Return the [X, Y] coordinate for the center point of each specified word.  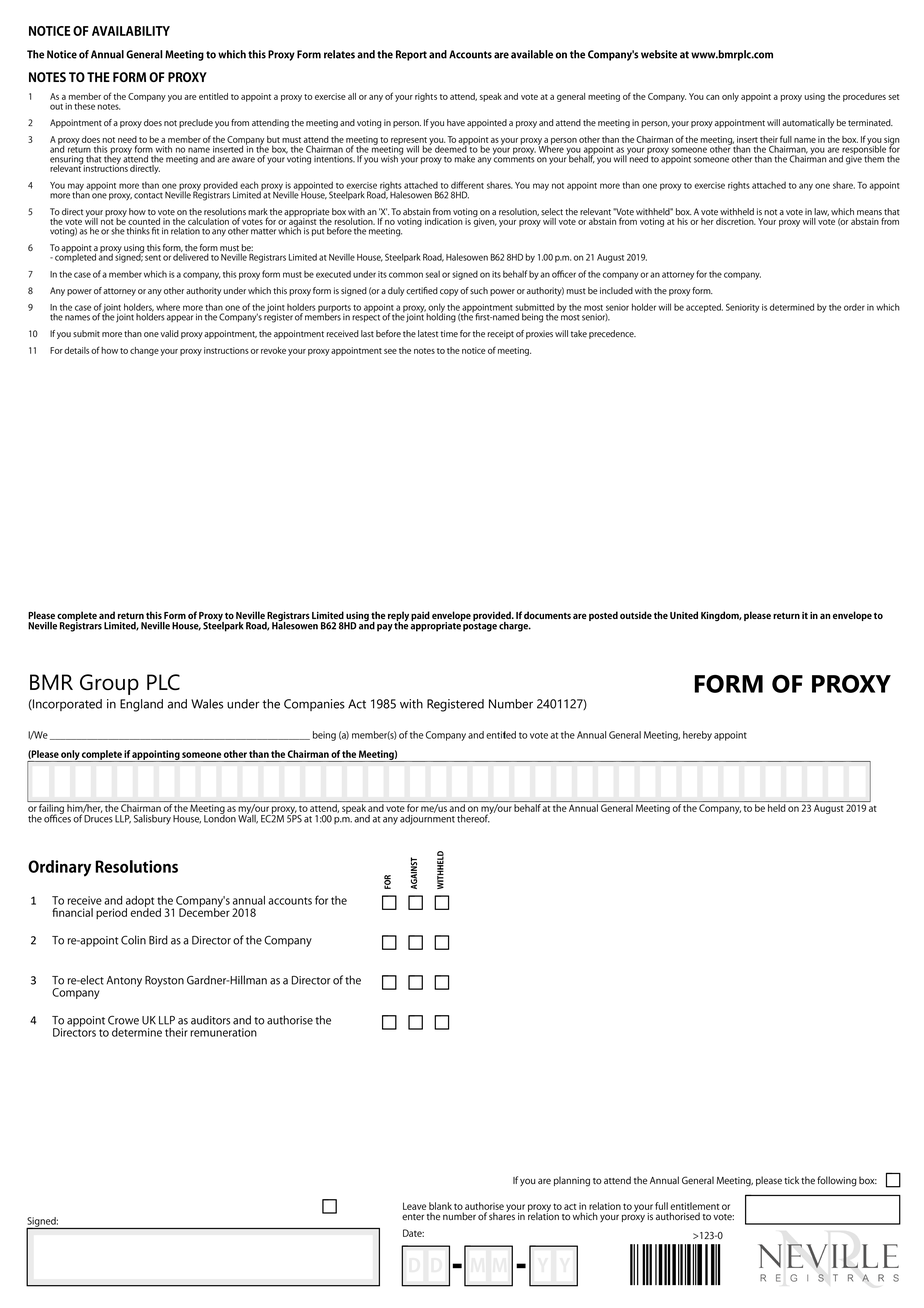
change [144, 351]
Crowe [123, 1020]
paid [420, 616]
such [479, 291]
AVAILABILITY [131, 31]
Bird [158, 940]
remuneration [223, 1032]
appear [180, 318]
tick [791, 1180]
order [854, 307]
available [532, 54]
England [141, 705]
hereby [697, 736]
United [684, 615]
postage [479, 626]
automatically [808, 123]
